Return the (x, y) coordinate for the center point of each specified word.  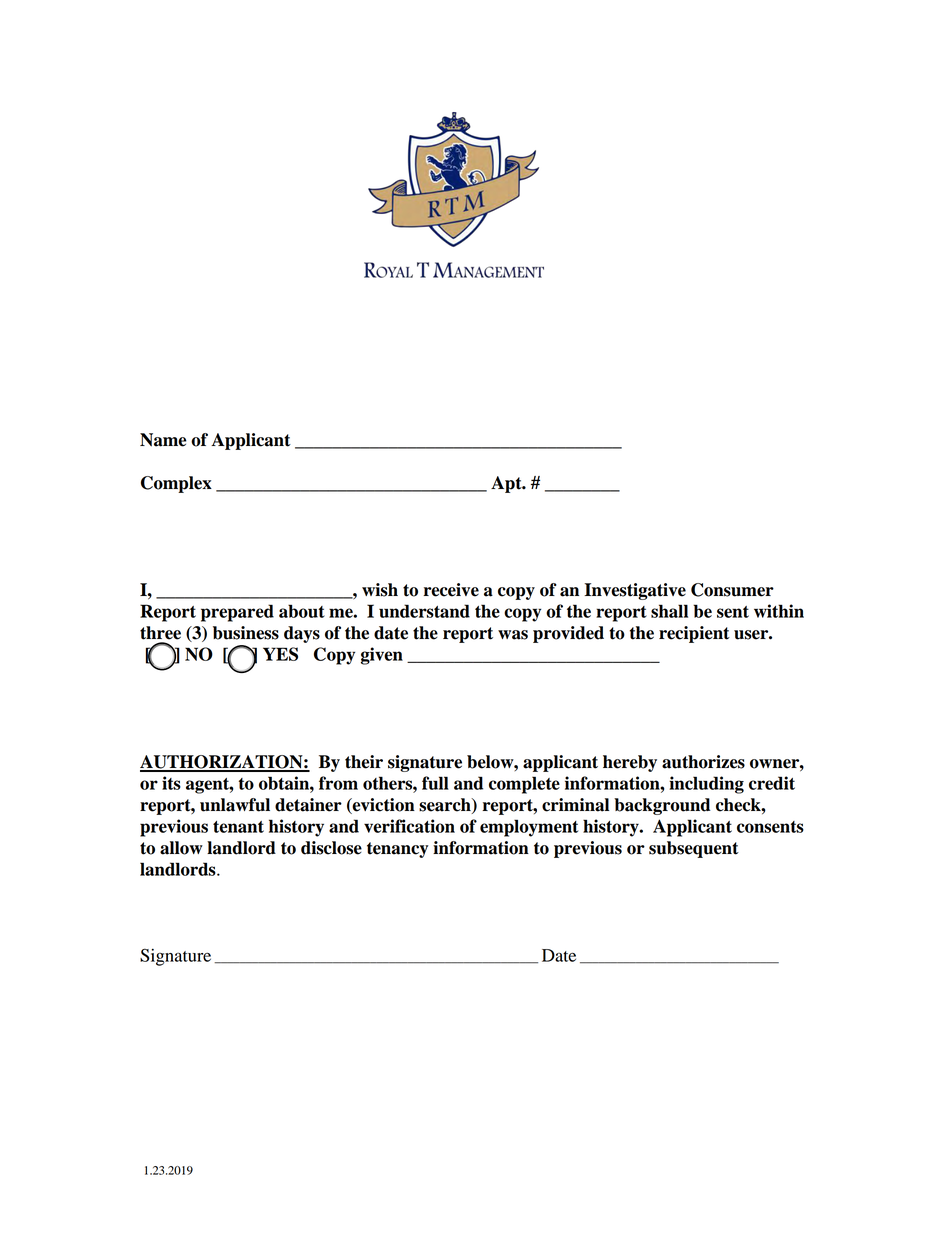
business (246, 633)
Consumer (732, 590)
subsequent (694, 849)
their (364, 762)
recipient (694, 634)
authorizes (703, 762)
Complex (176, 484)
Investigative (635, 591)
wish (380, 590)
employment (529, 828)
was (513, 635)
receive (451, 590)
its (171, 783)
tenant (238, 827)
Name (163, 440)
